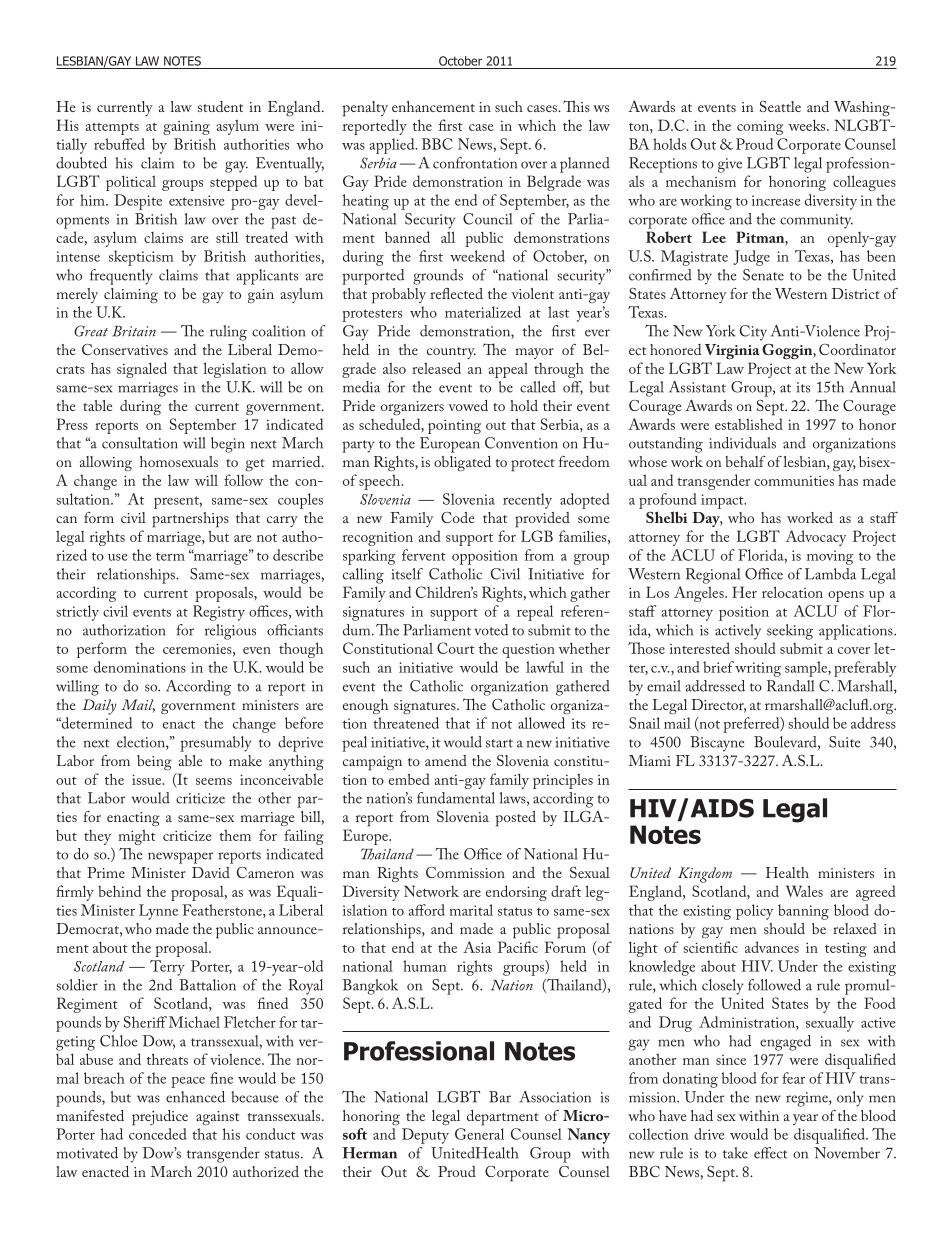  What do you see at coordinates (804, 891) in the document?
I see `Wales` at bounding box center [804, 891].
